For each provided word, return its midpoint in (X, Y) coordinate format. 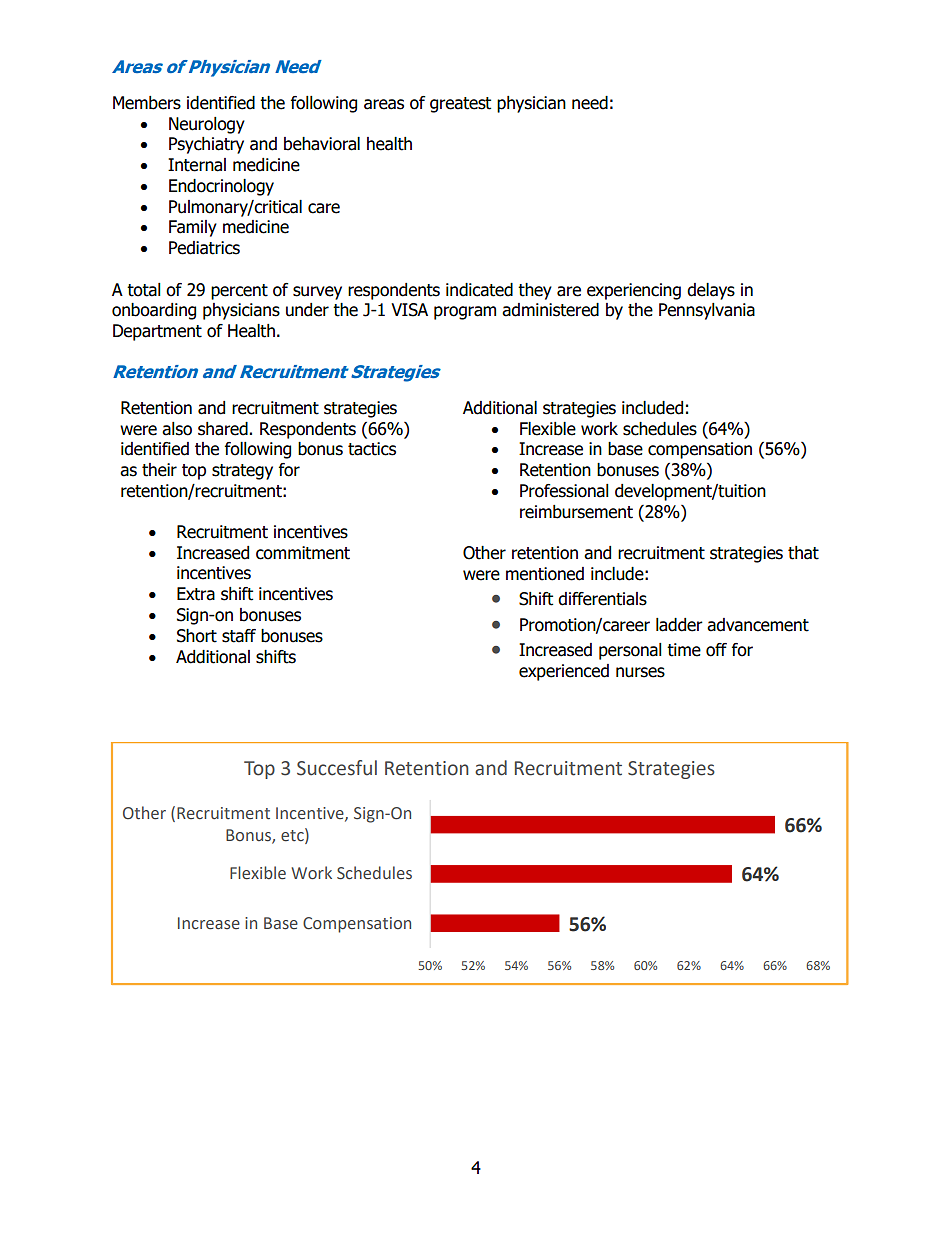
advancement (758, 625)
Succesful (337, 768)
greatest (460, 105)
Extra (196, 594)
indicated (479, 290)
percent (239, 292)
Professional (564, 491)
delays (711, 291)
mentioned (545, 574)
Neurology (207, 125)
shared (223, 429)
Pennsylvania (707, 311)
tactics (372, 449)
